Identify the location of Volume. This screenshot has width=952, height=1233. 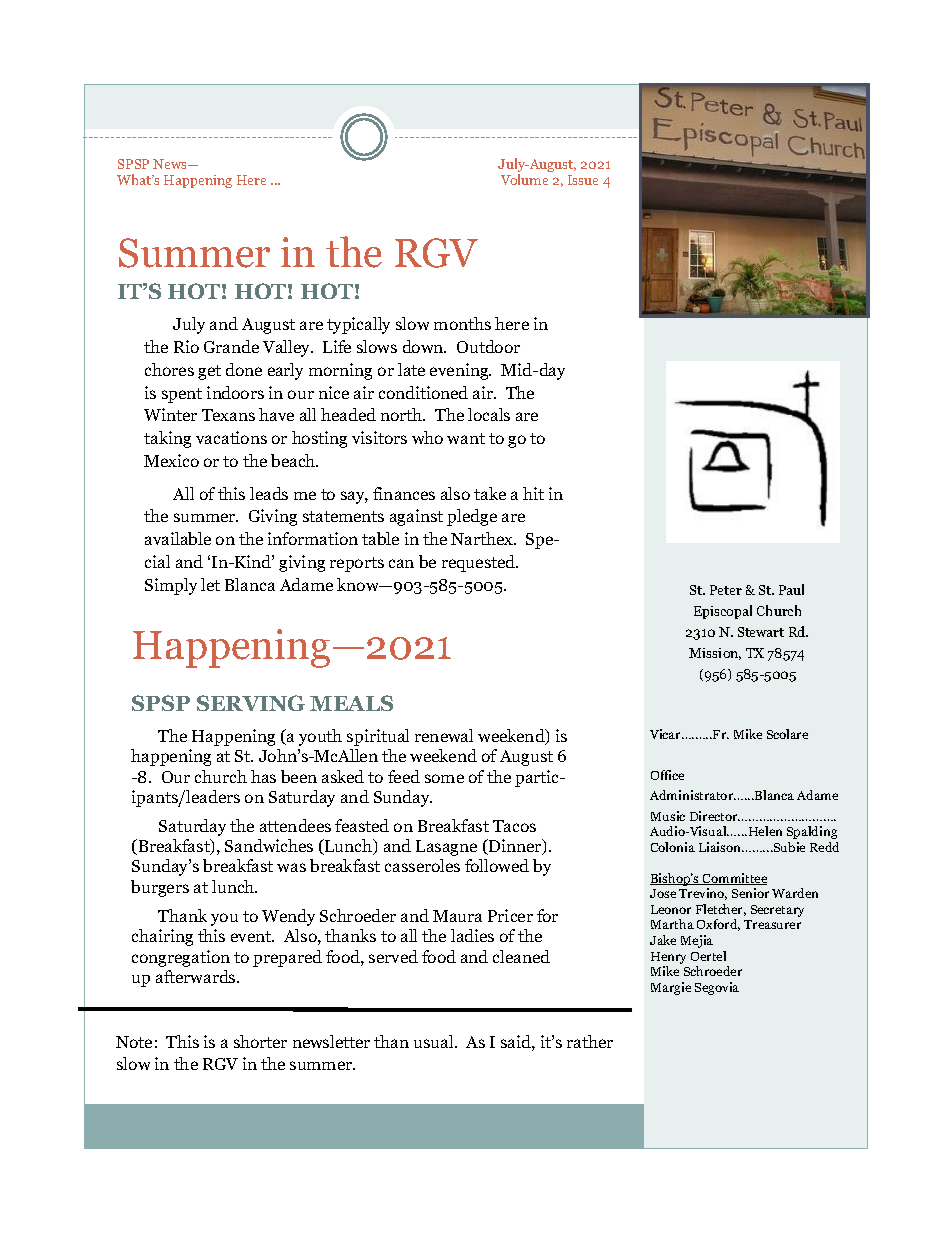
(524, 179).
